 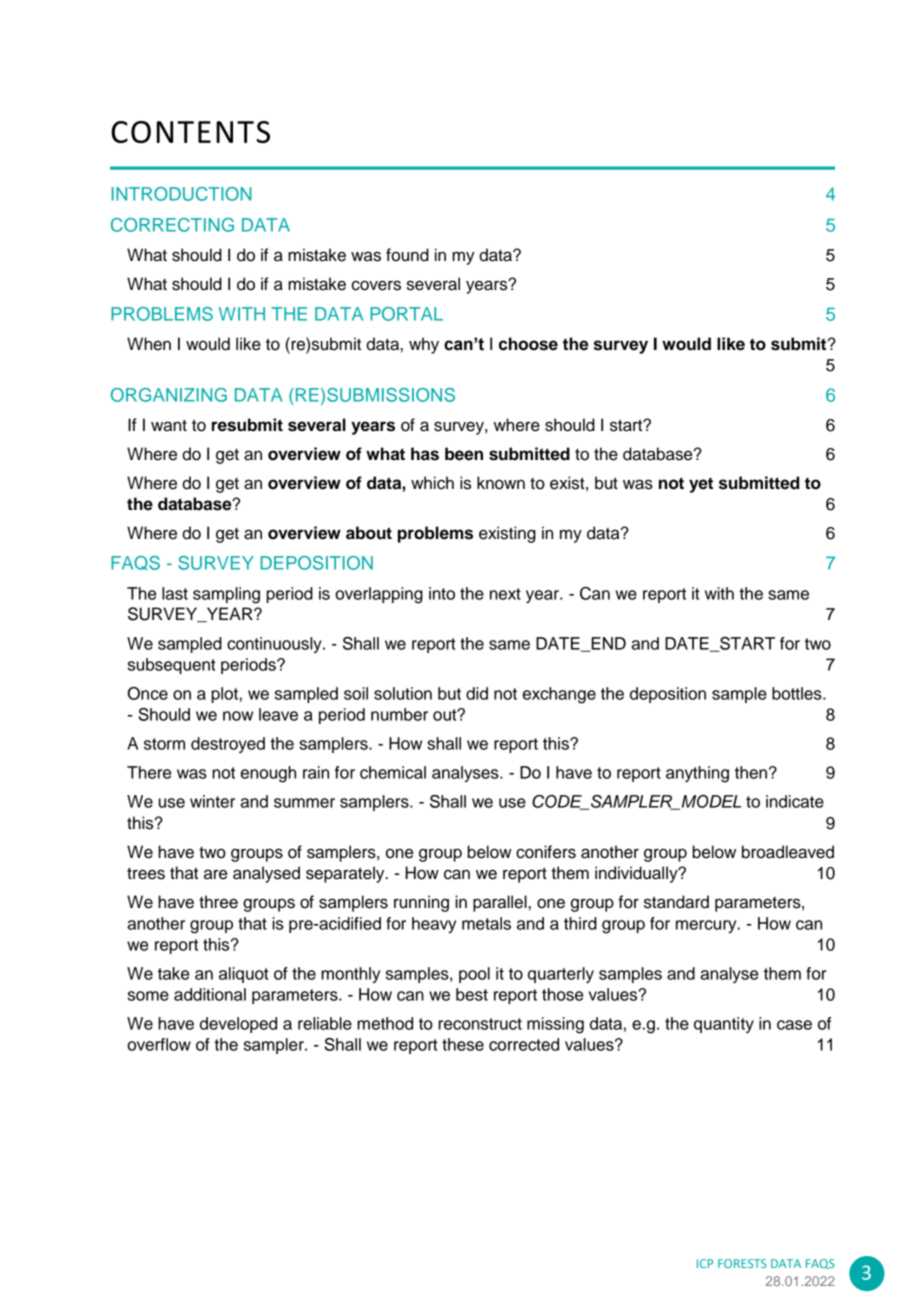 What do you see at coordinates (724, 1025) in the page?
I see `quantity` at bounding box center [724, 1025].
